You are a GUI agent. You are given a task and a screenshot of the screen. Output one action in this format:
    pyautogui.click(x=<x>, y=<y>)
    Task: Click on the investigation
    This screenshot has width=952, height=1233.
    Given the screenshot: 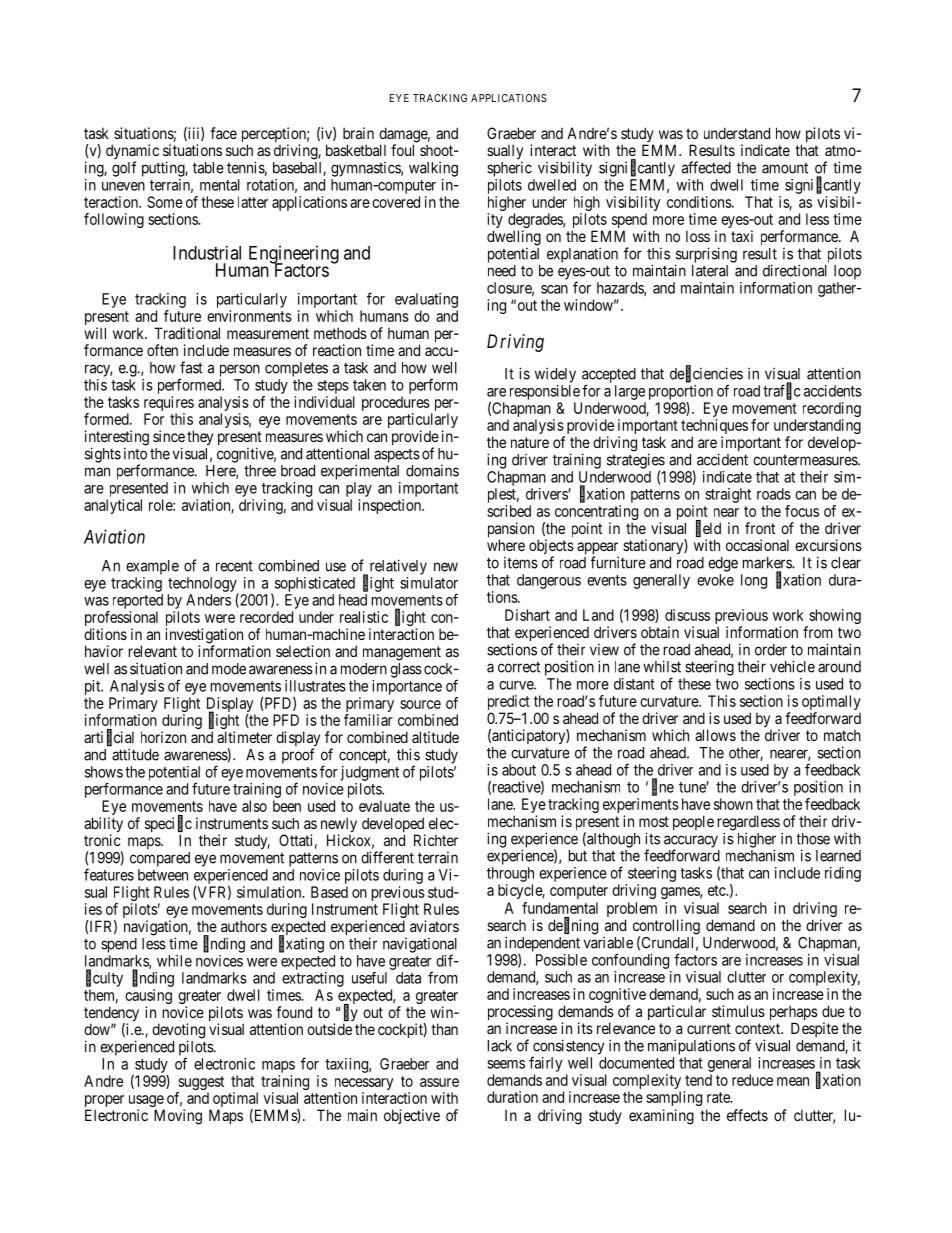 What is the action you would take?
    pyautogui.click(x=204, y=637)
